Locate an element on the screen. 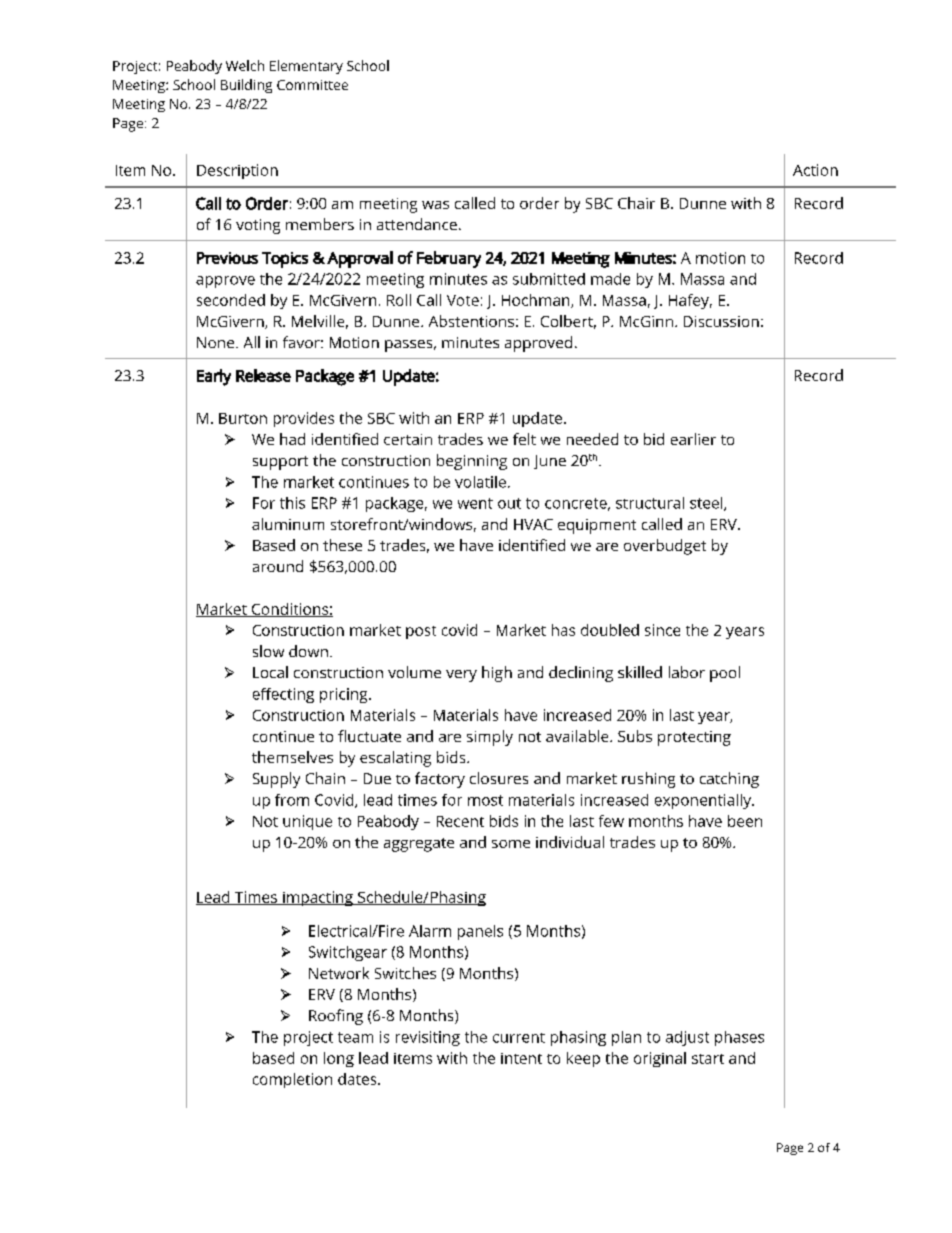  Committee is located at coordinates (312, 85).
